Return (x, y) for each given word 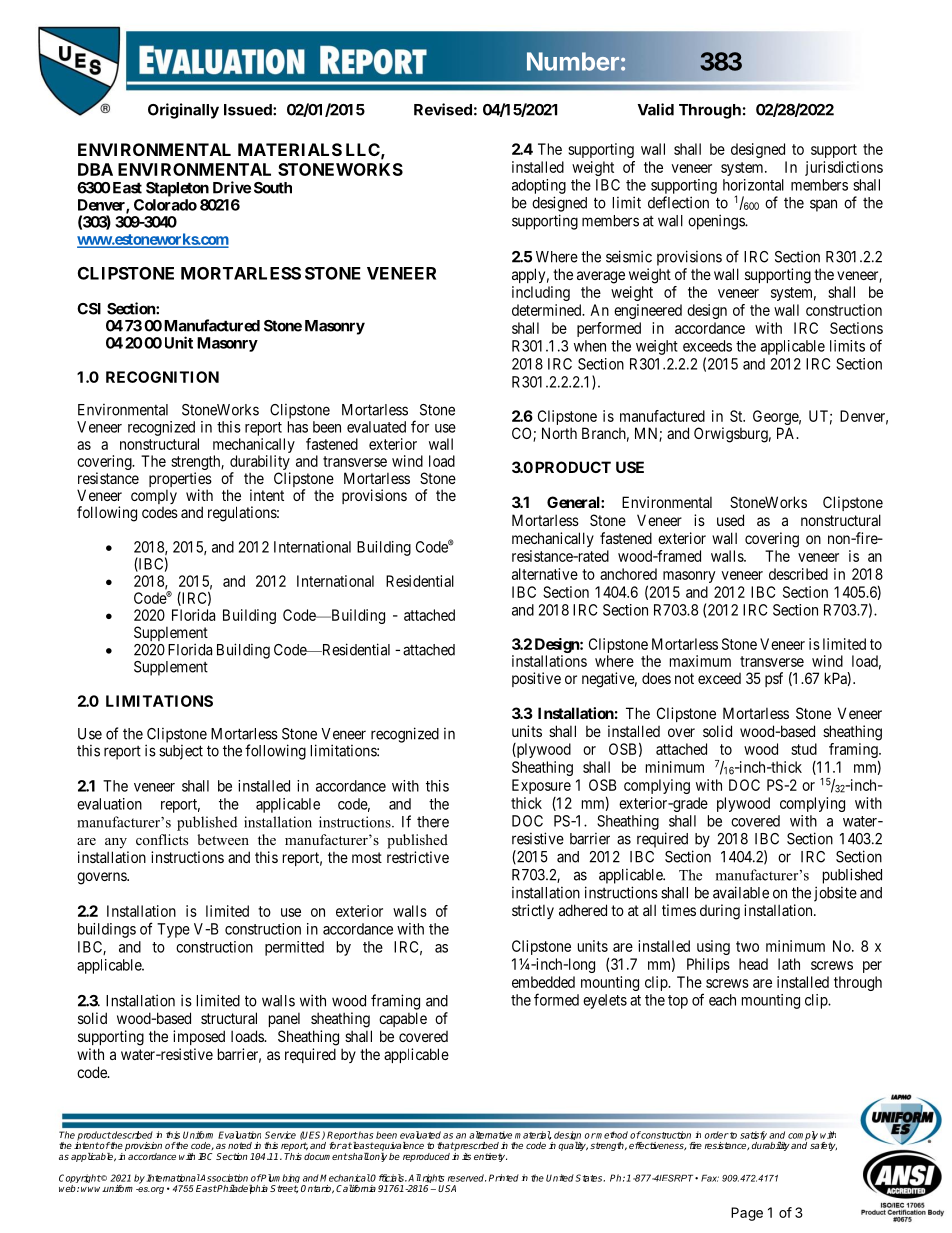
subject (181, 752)
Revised (443, 109)
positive (536, 679)
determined (547, 310)
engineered (648, 311)
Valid (656, 109)
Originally (183, 111)
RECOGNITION (162, 377)
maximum (700, 661)
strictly (533, 911)
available (741, 892)
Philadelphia (242, 1189)
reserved (467, 1178)
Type (173, 930)
